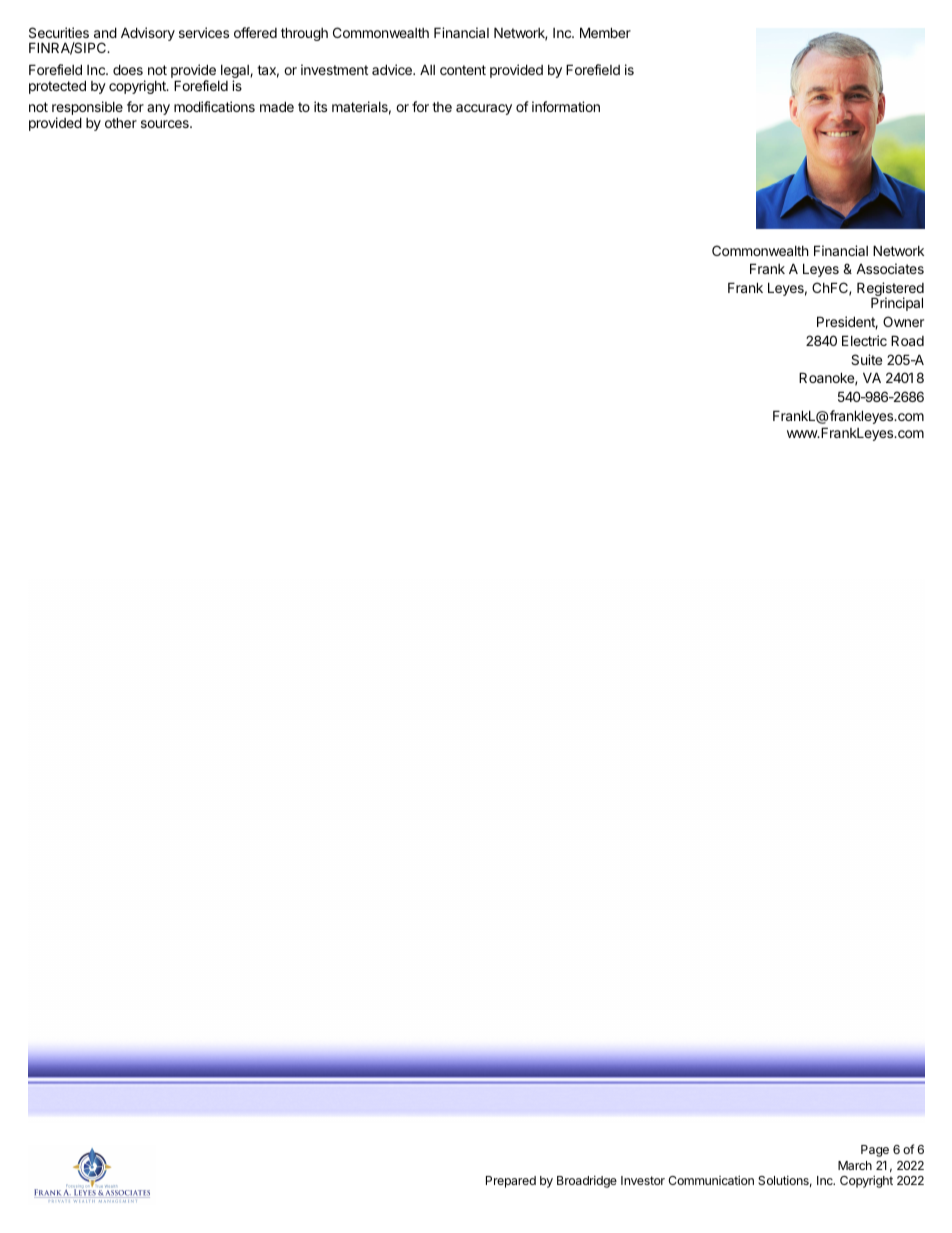 This page has height=1233, width=952. Describe the element at coordinates (605, 32) in the page. I see `Member` at that location.
